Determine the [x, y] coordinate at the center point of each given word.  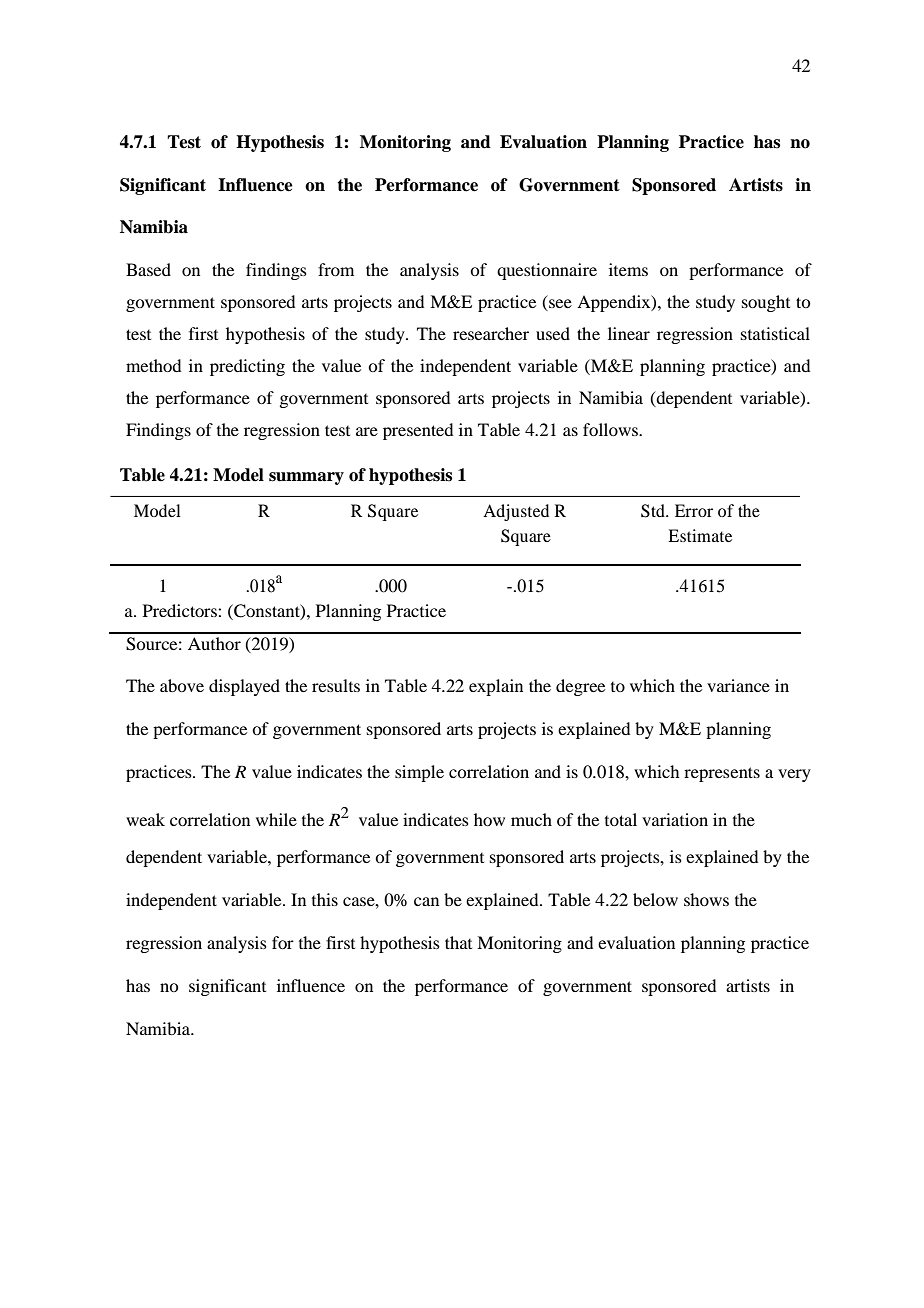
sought [766, 303]
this [325, 899]
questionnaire [547, 271]
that [458, 942]
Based [148, 269]
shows [706, 899]
